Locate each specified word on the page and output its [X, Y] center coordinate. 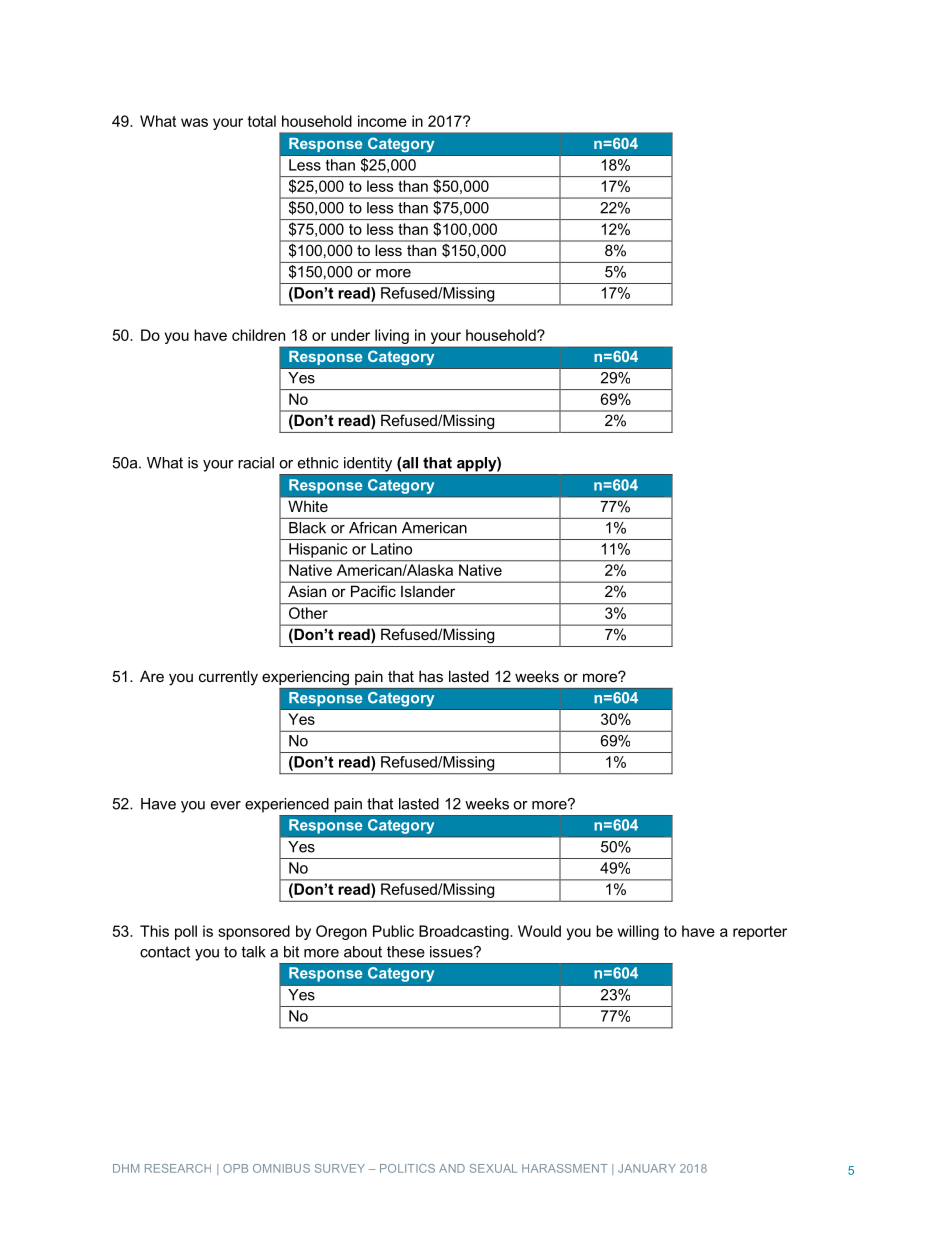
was [194, 122]
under [350, 335]
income [382, 121]
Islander [428, 591]
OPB [235, 1168]
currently [228, 678]
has [431, 676]
